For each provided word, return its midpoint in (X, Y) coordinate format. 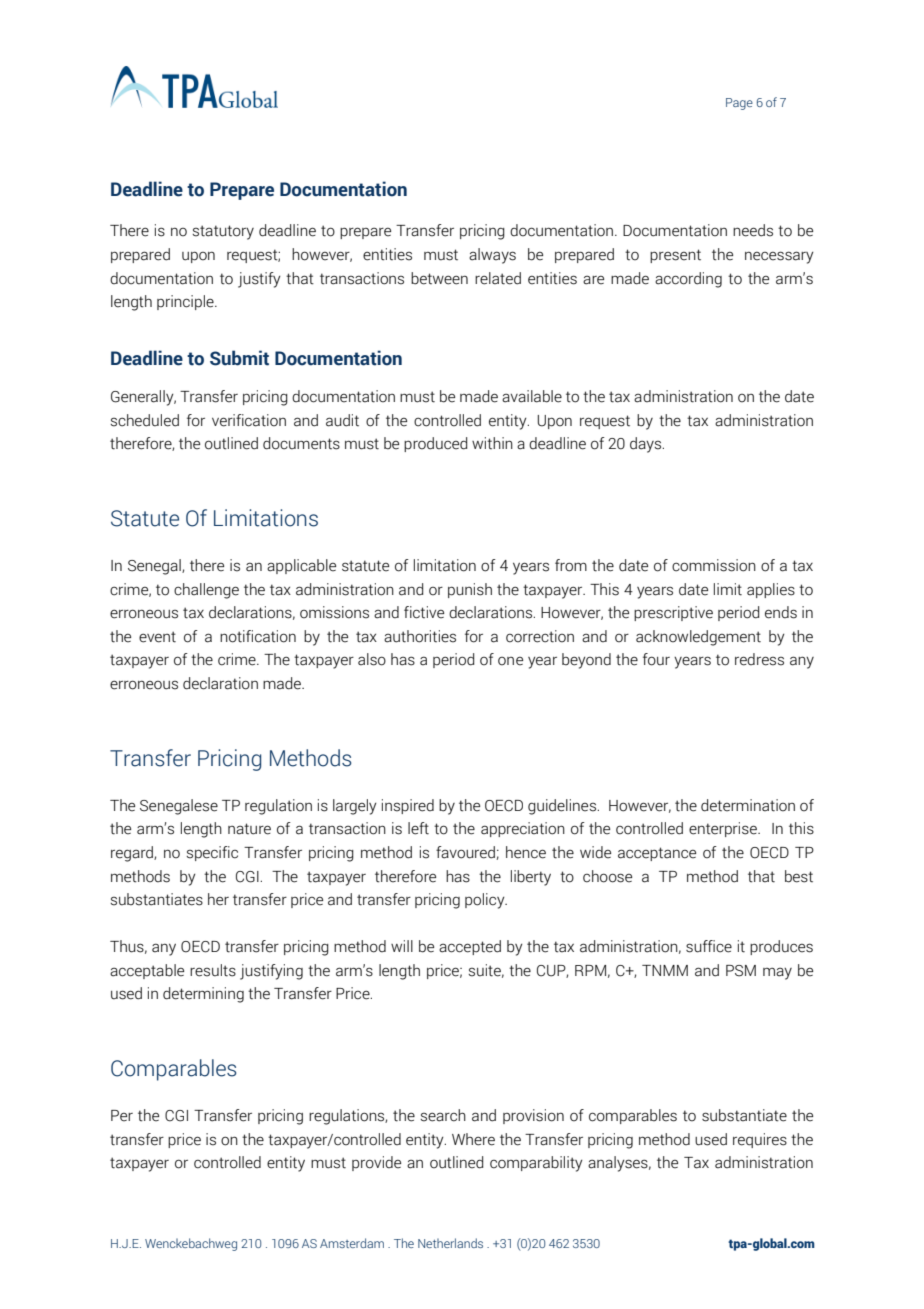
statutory (223, 232)
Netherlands (450, 1243)
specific (212, 853)
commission (714, 565)
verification (249, 420)
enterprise (724, 829)
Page (739, 104)
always (492, 256)
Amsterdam (352, 1243)
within (492, 443)
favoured (465, 852)
